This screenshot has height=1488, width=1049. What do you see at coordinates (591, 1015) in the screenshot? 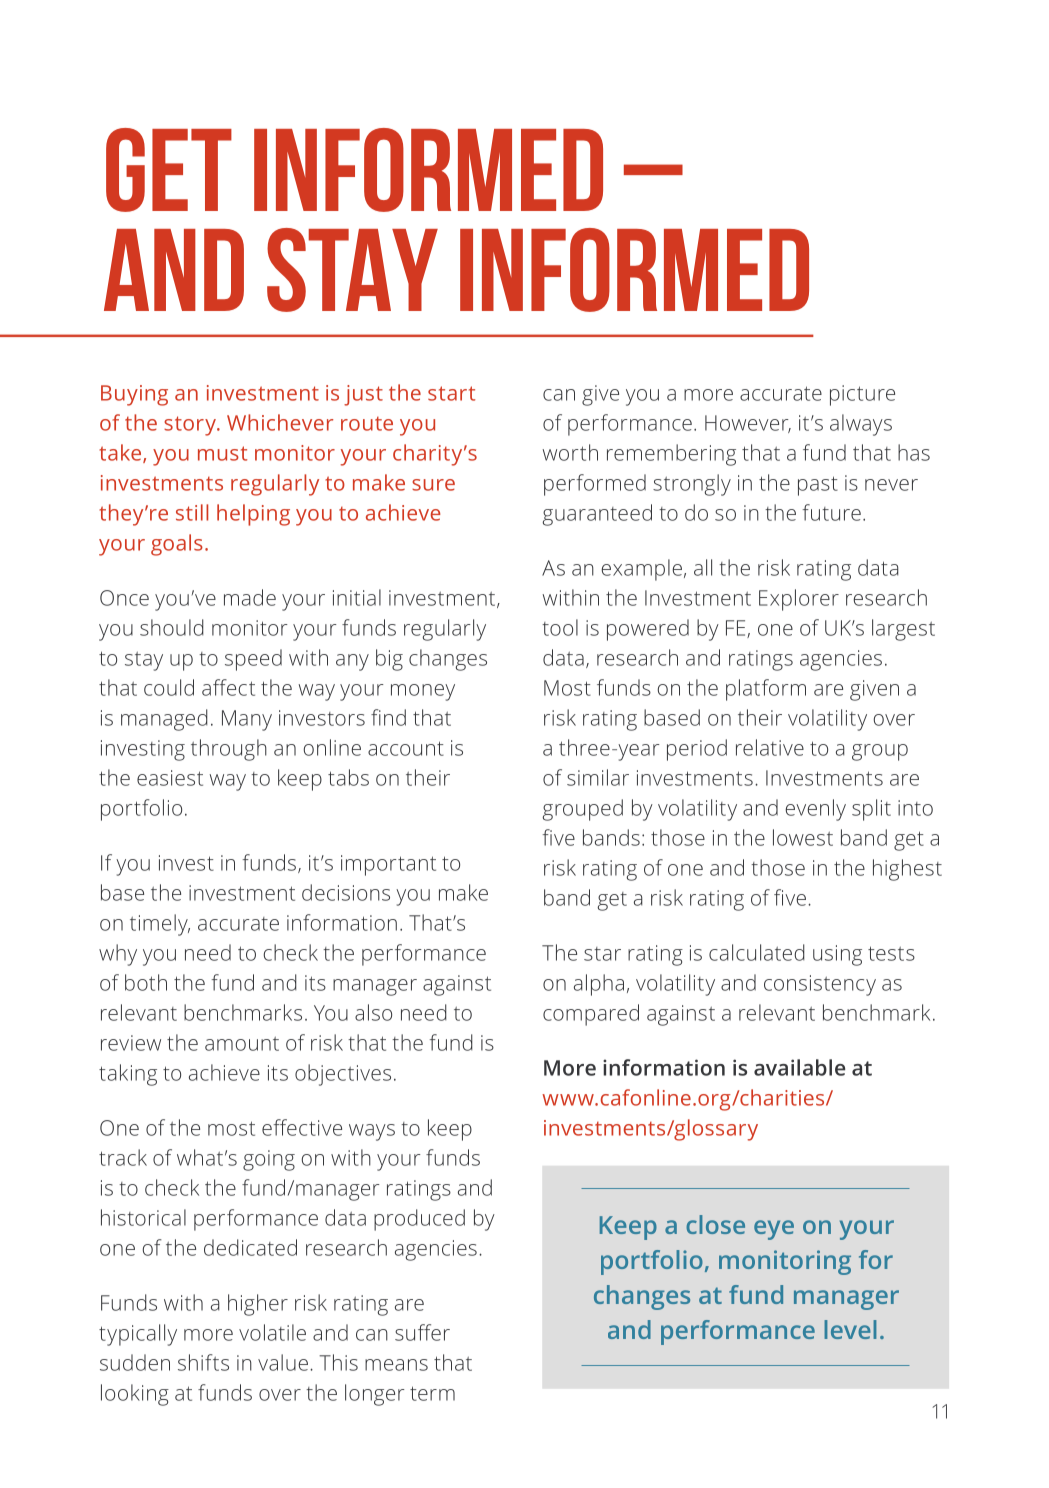
I see `compared` at bounding box center [591, 1015].
